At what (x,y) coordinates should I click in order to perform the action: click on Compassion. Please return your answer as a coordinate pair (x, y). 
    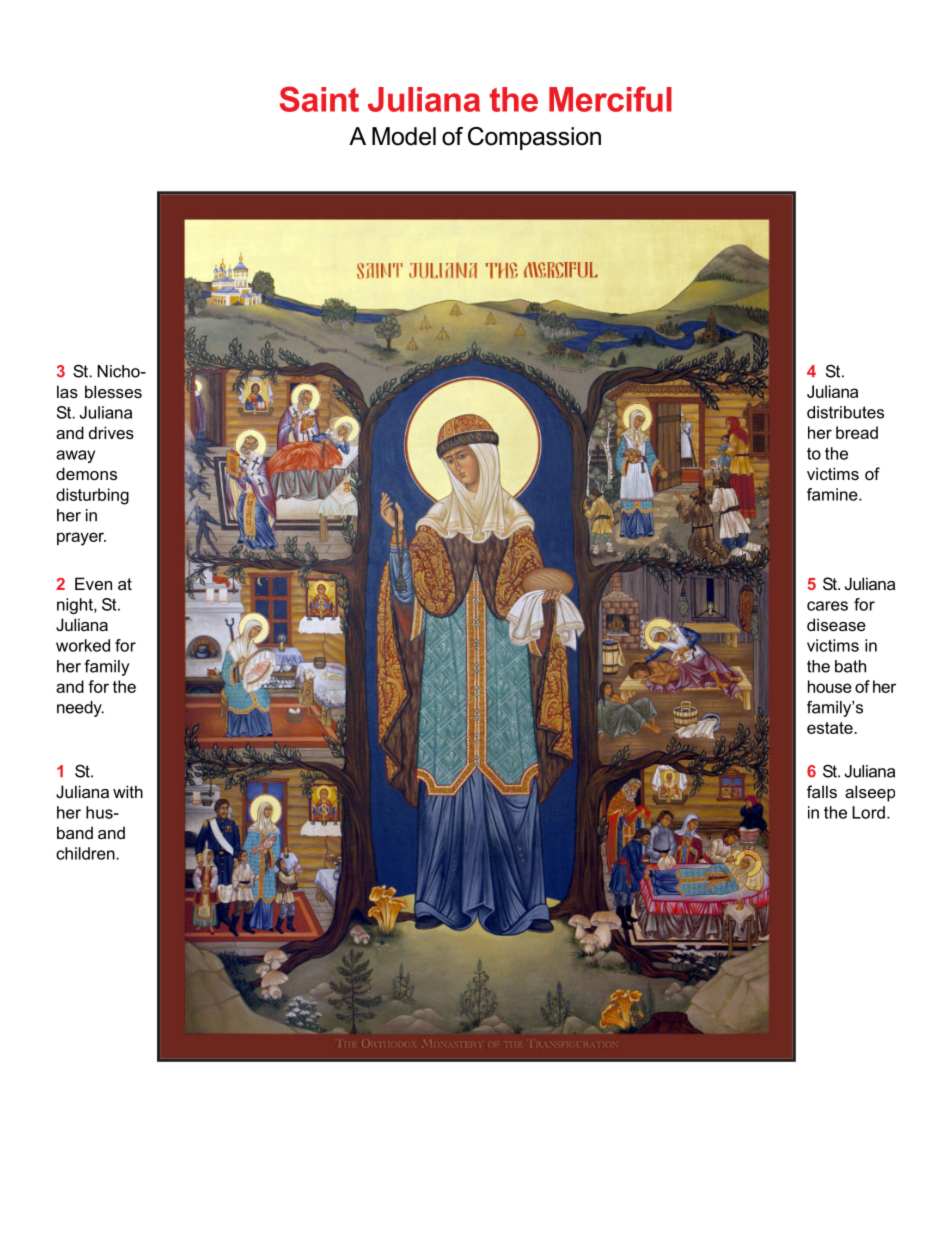
    Looking at the image, I should click on (534, 138).
